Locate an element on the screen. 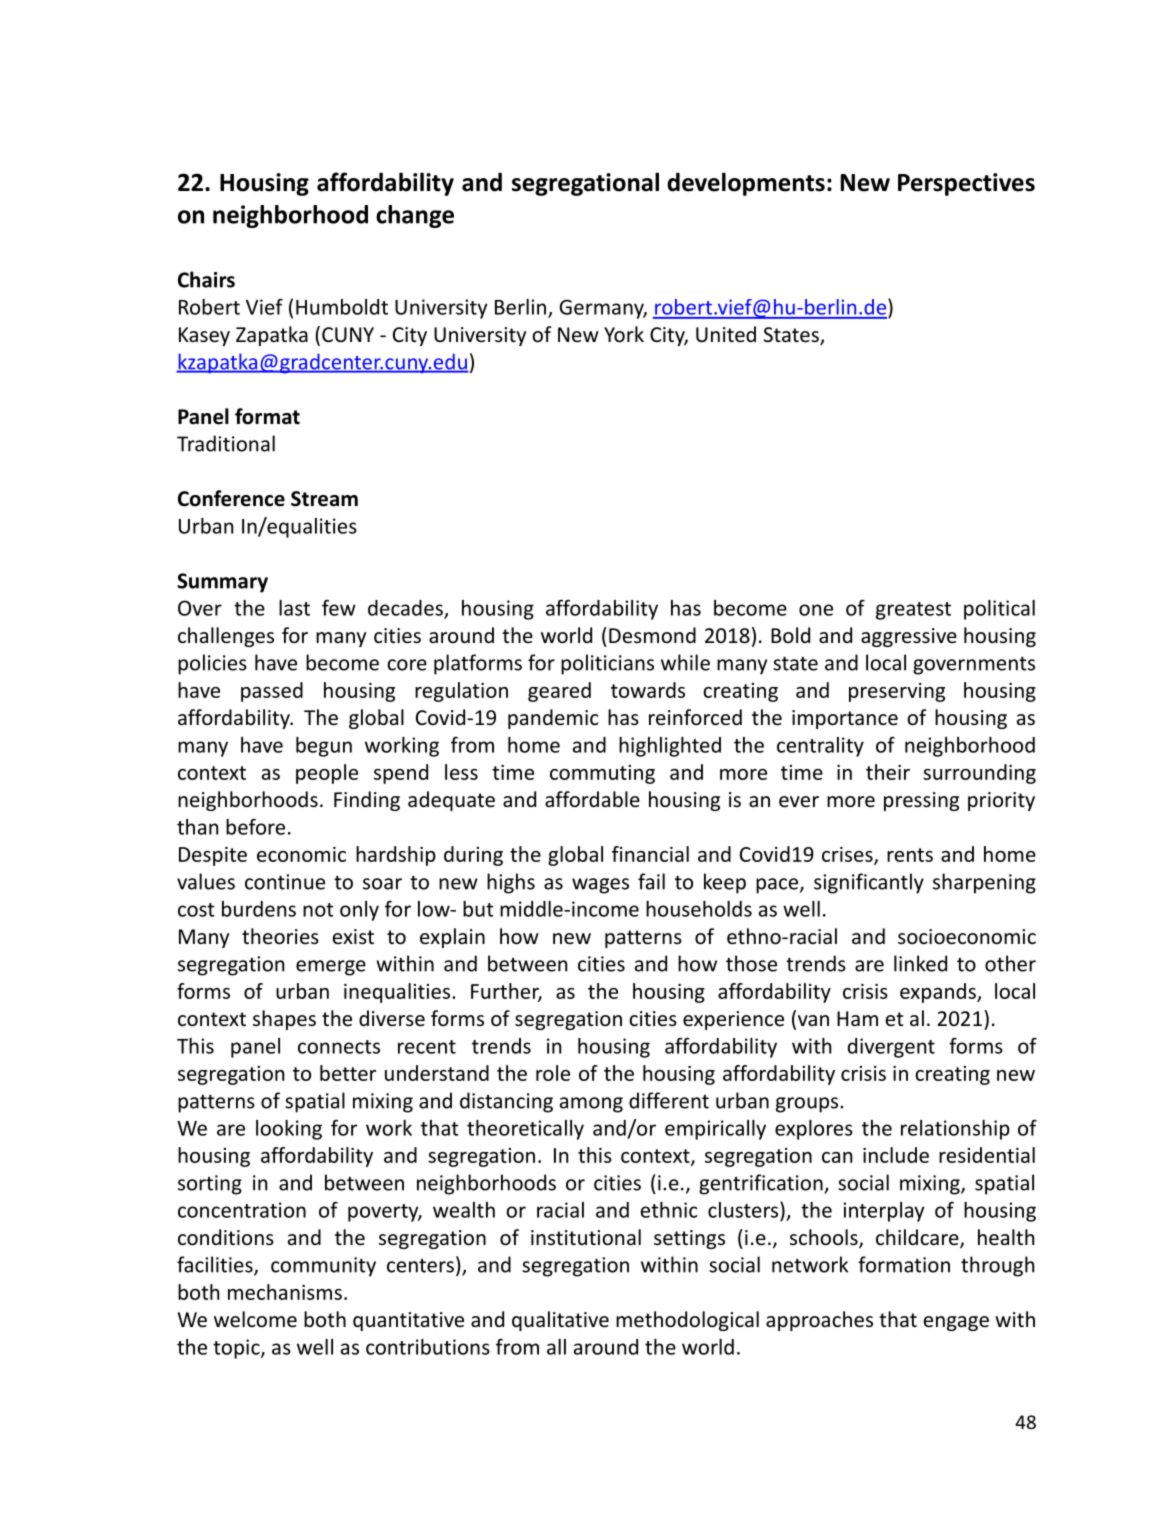 The height and width of the screenshot is (1521, 1175). change is located at coordinates (415, 216).
